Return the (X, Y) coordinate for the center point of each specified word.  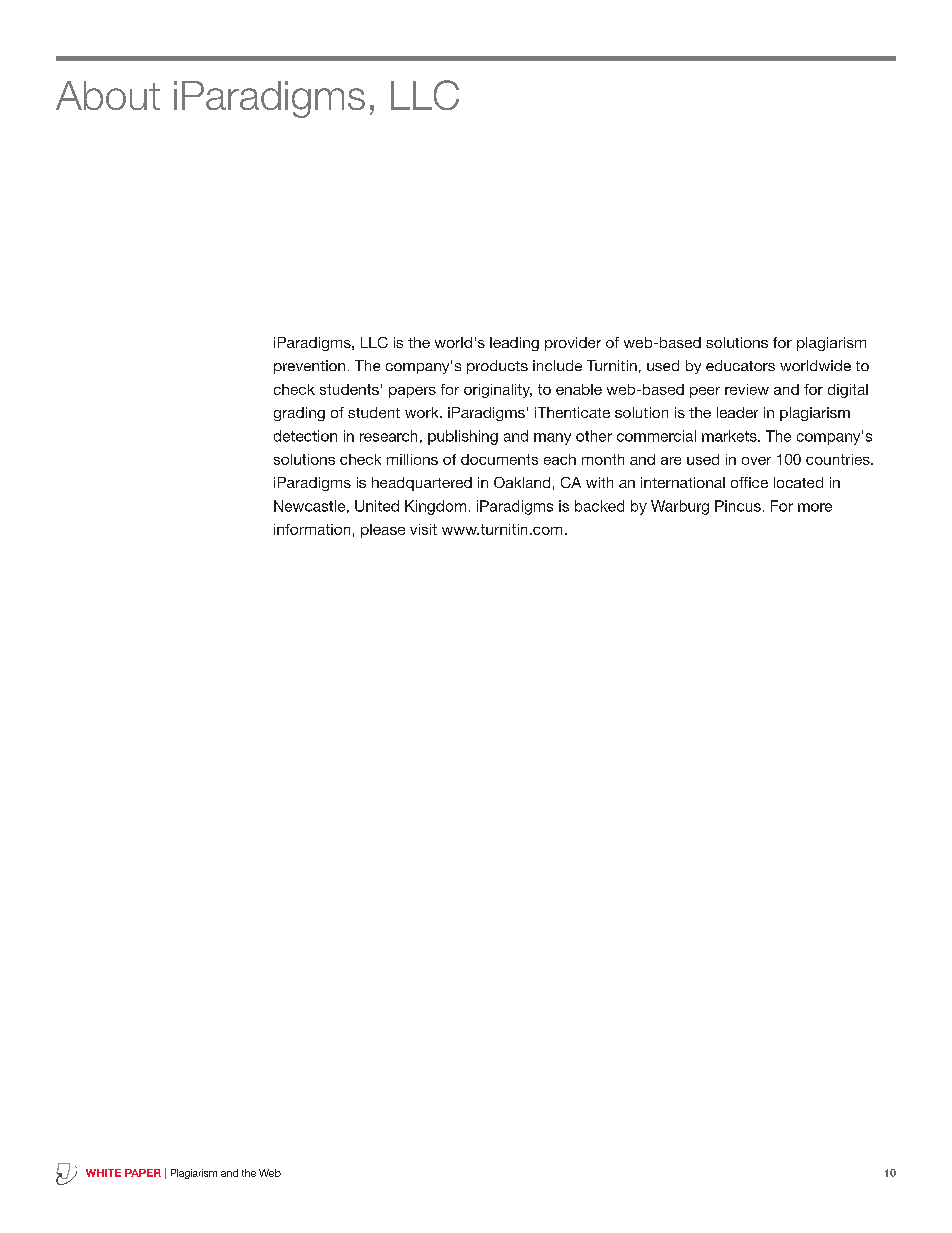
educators (740, 365)
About (108, 95)
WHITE (103, 1173)
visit (423, 529)
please (383, 531)
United (377, 506)
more (815, 507)
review (747, 389)
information (312, 529)
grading (299, 414)
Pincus (738, 506)
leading (514, 344)
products (497, 367)
